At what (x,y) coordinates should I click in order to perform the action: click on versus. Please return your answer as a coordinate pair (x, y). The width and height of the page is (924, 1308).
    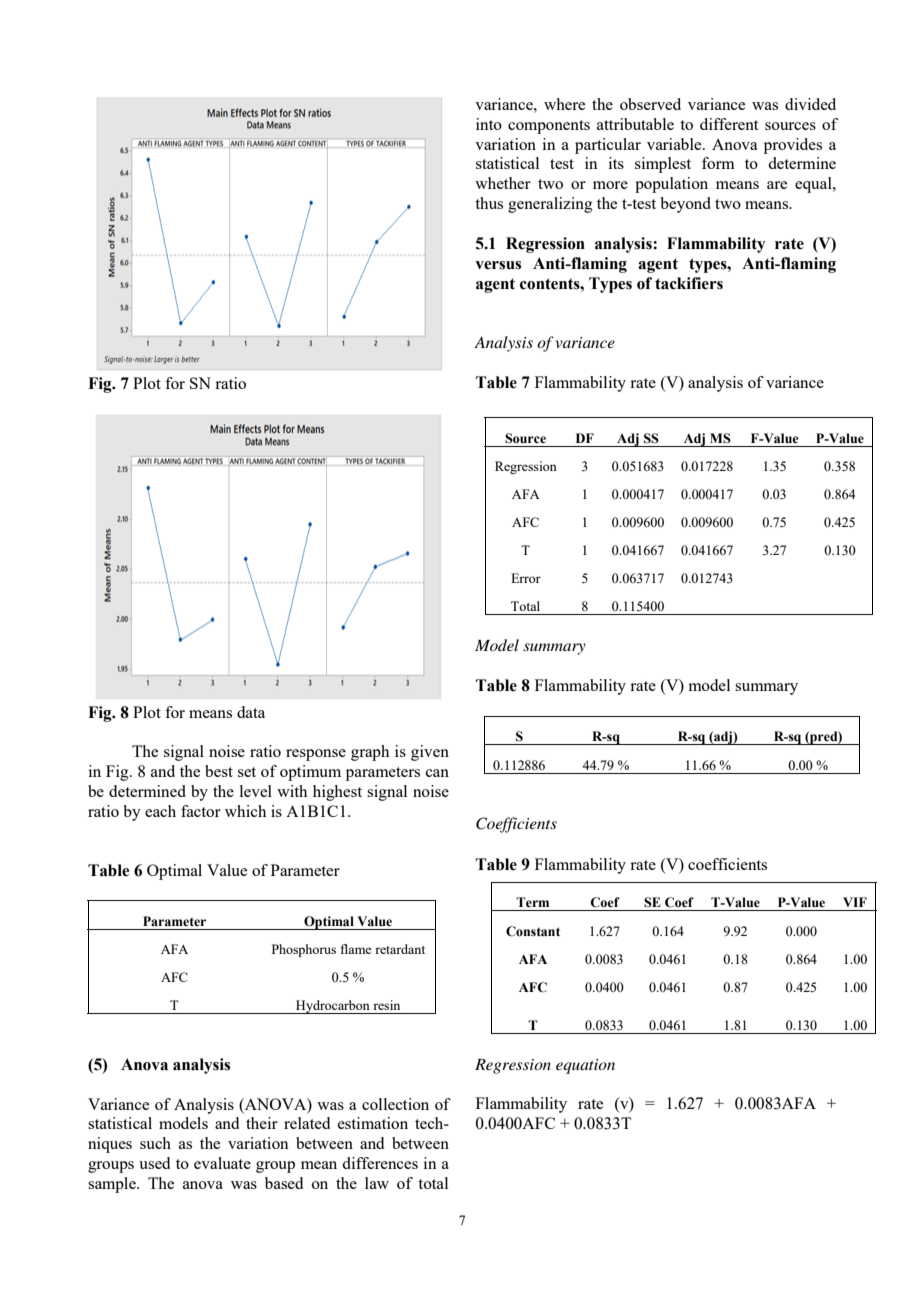
    Looking at the image, I should click on (498, 265).
